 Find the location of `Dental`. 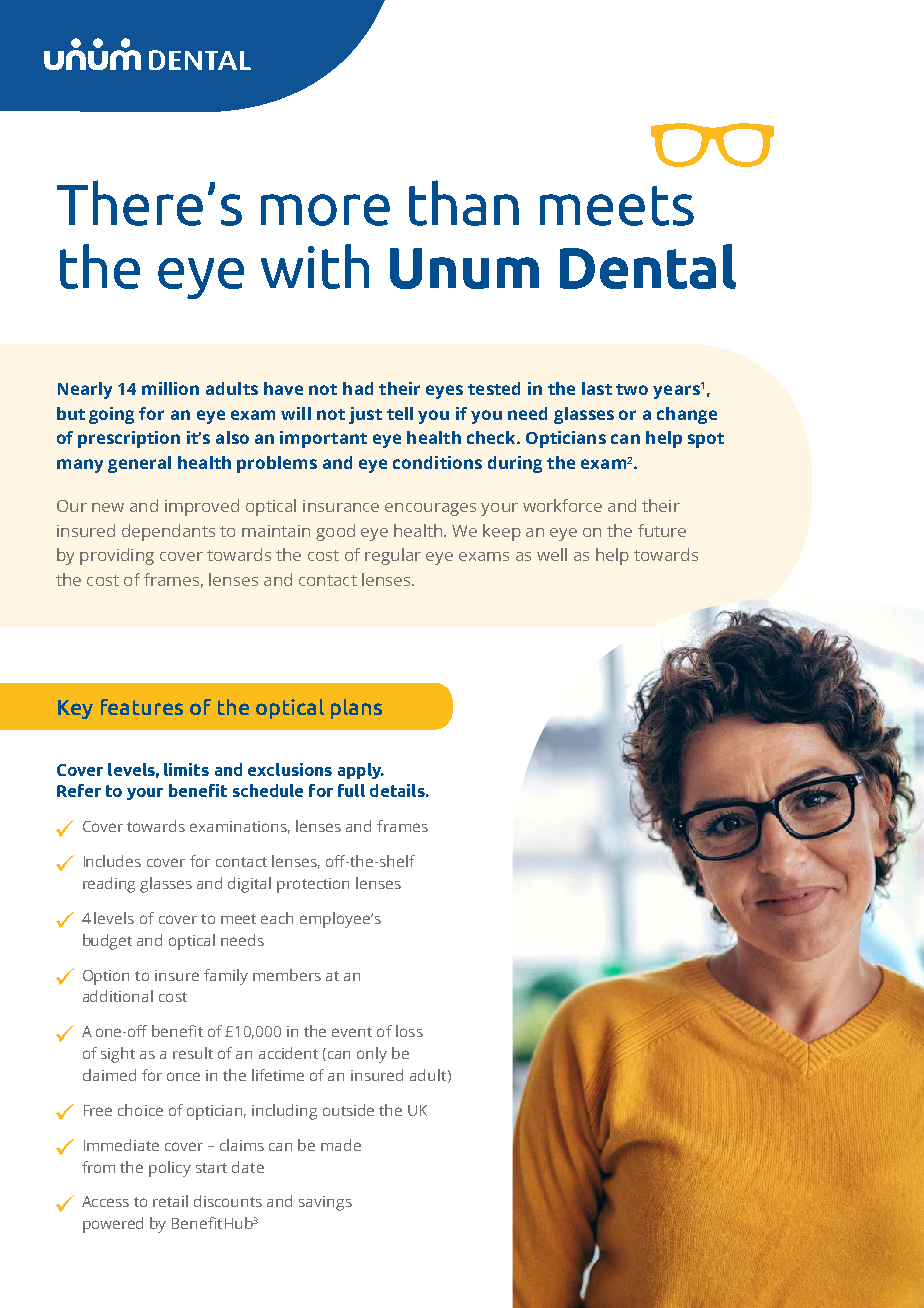

Dental is located at coordinates (648, 266).
